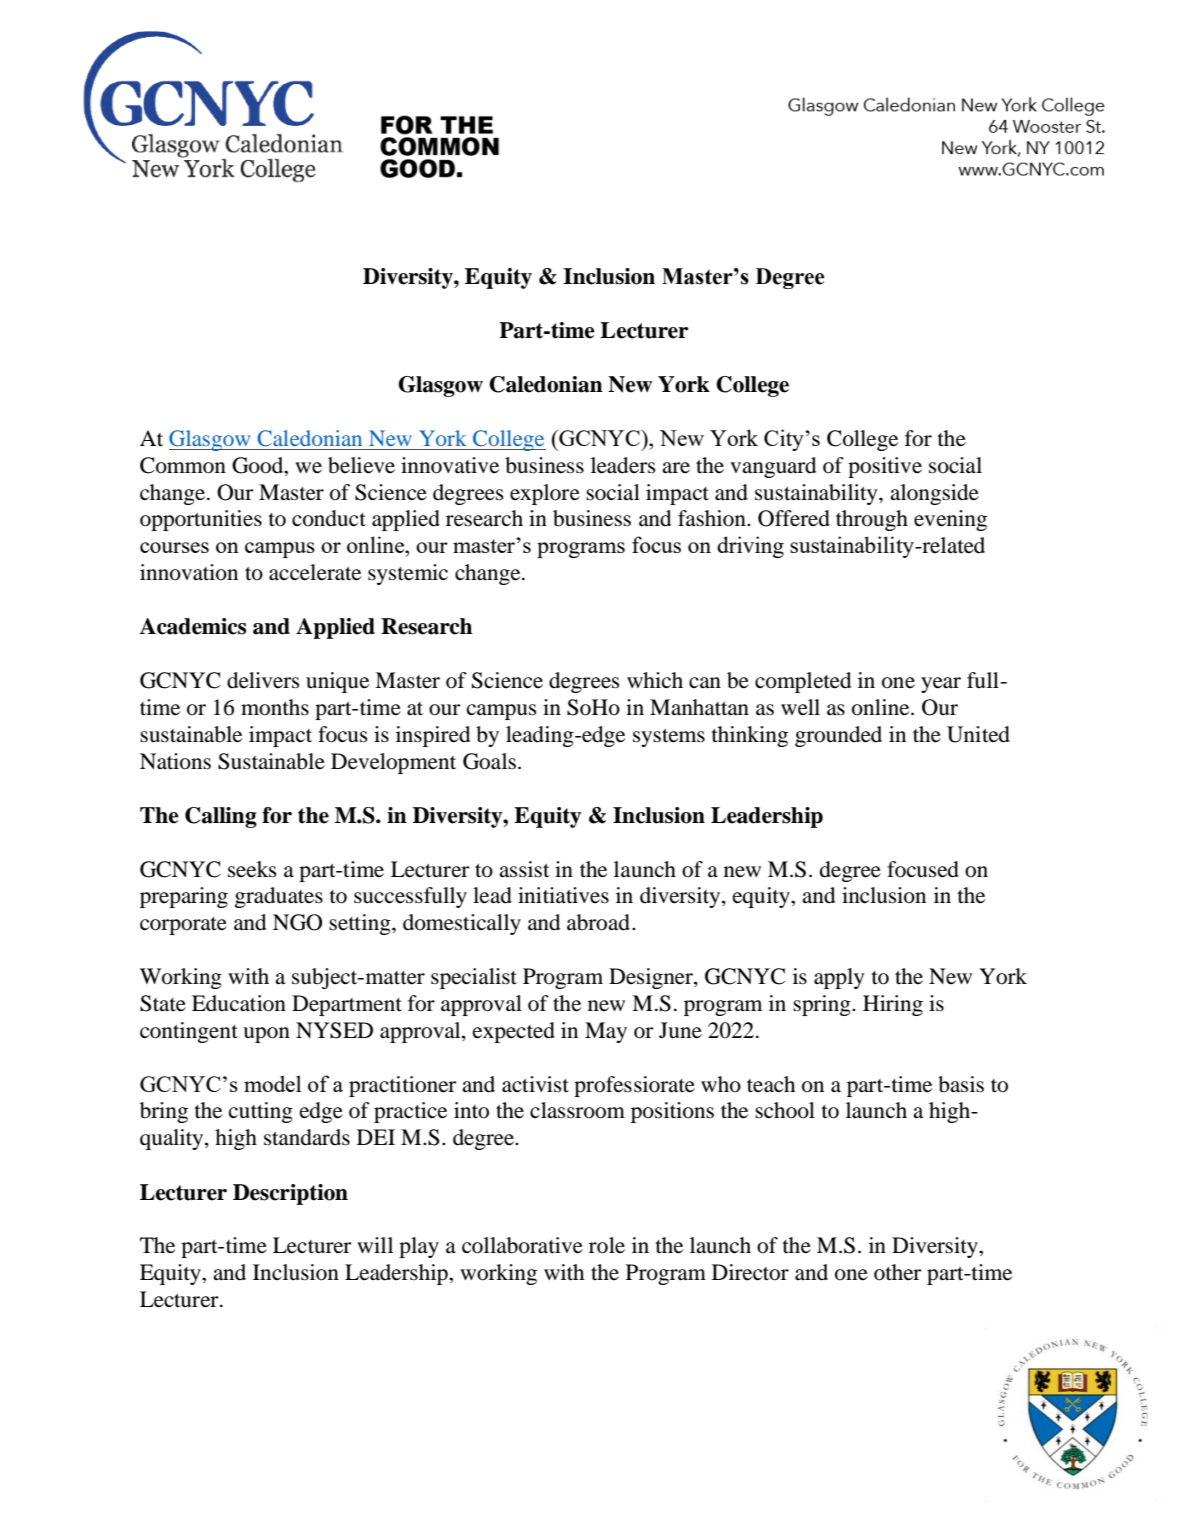 The width and height of the screenshot is (1188, 1538). What do you see at coordinates (290, 1194) in the screenshot?
I see `Description` at bounding box center [290, 1194].
